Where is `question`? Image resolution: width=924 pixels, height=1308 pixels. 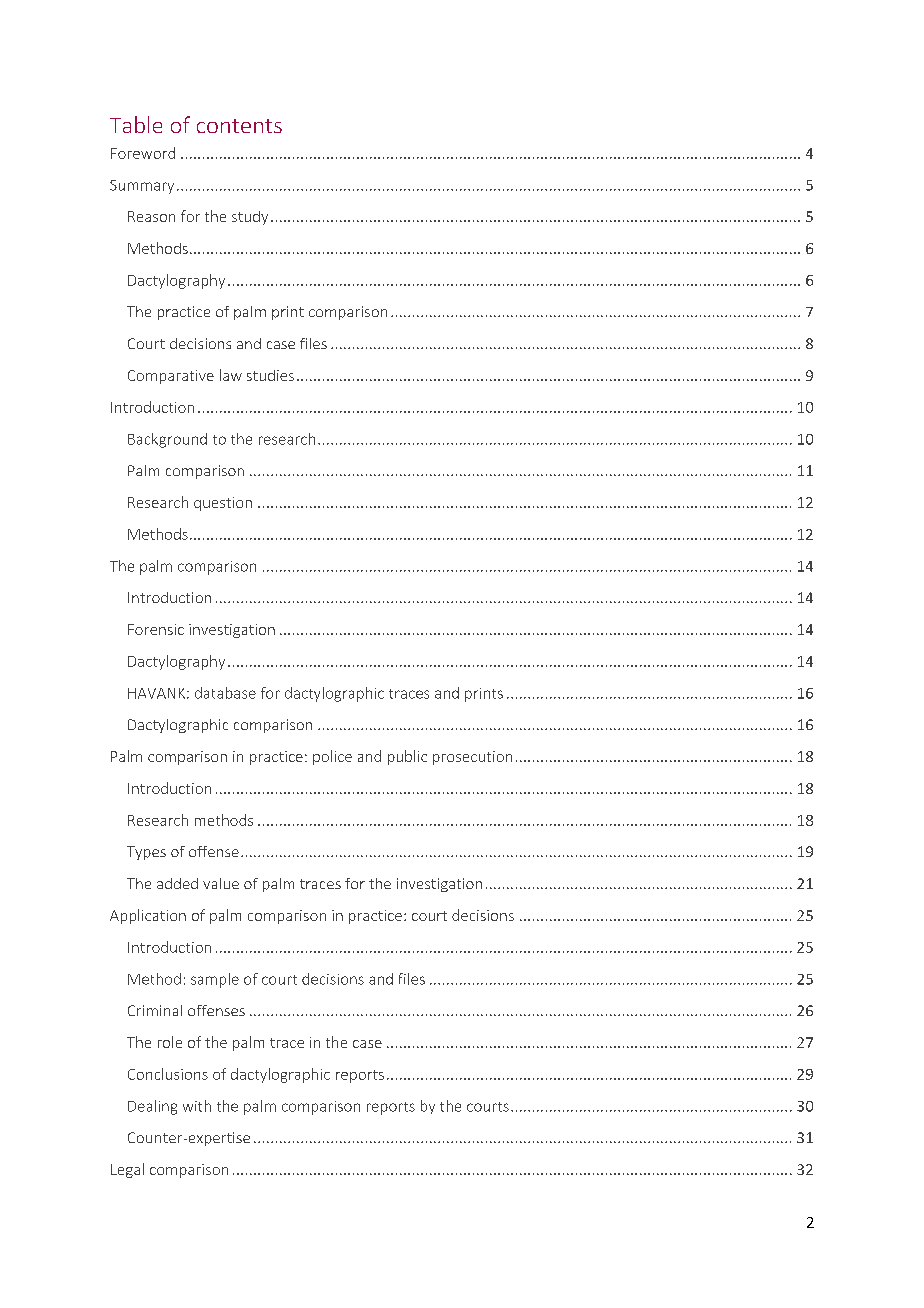 question is located at coordinates (223, 504).
